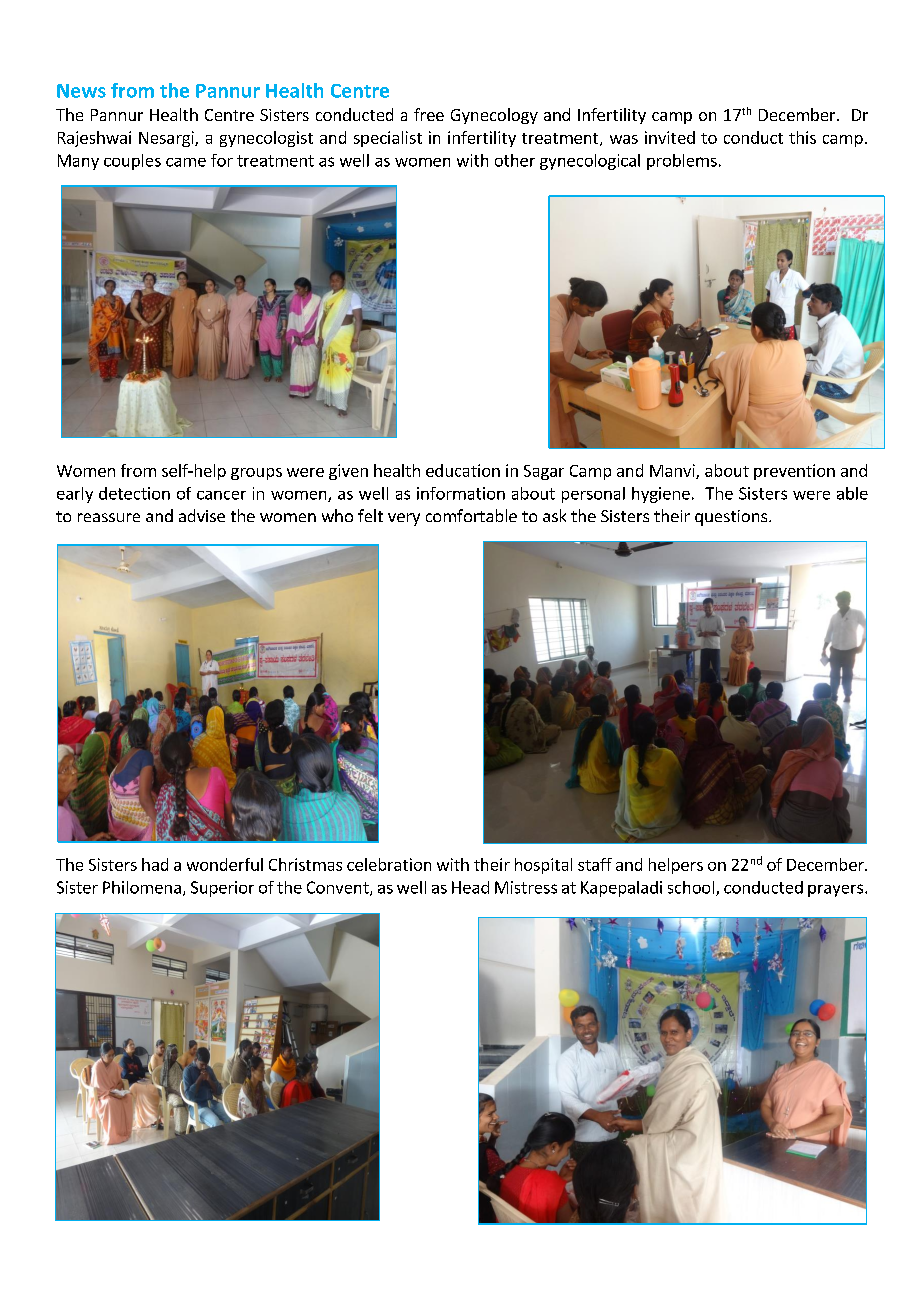 Image resolution: width=924 pixels, height=1308 pixels. I want to click on prevention, so click(794, 472).
